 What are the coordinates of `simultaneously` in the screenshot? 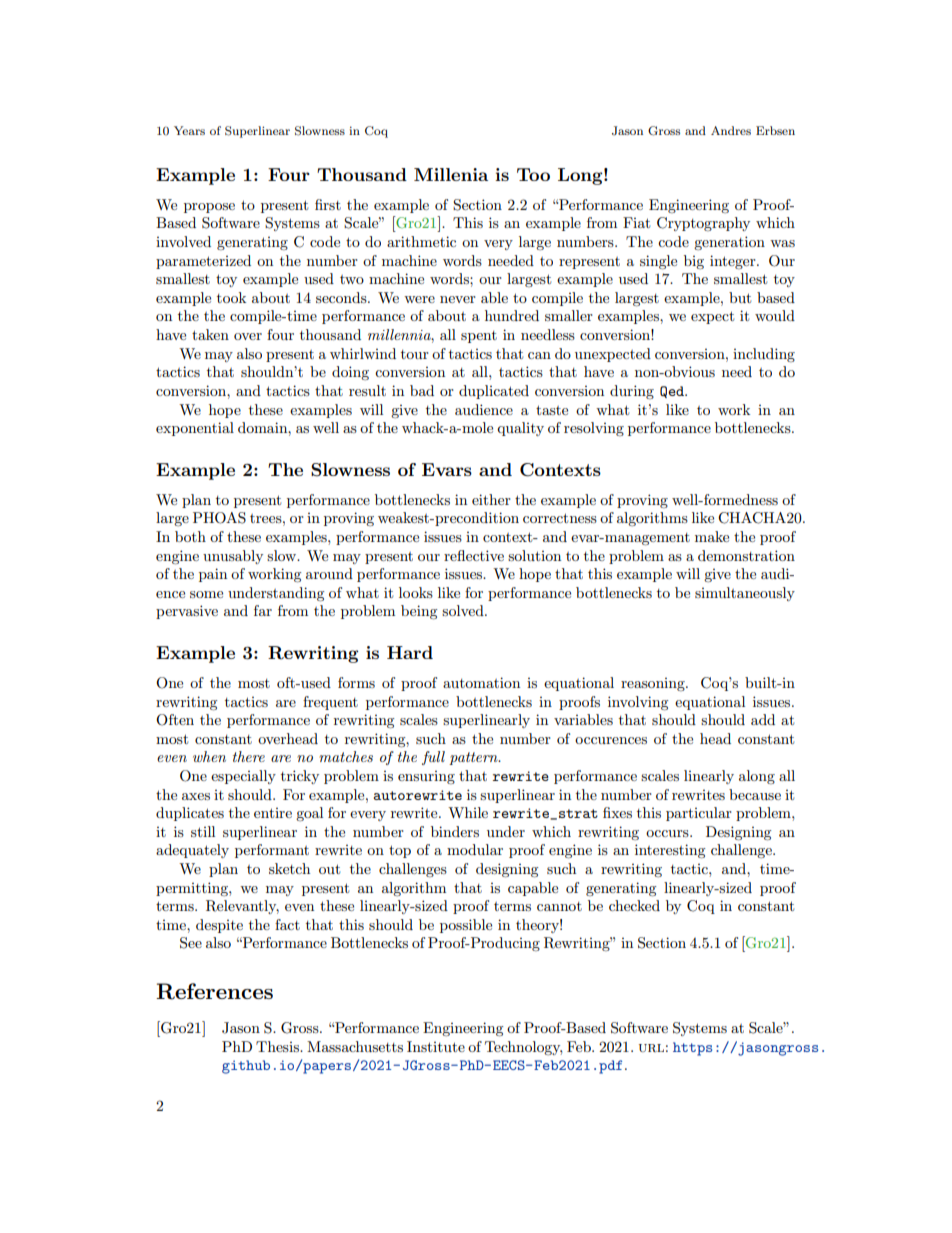 It's located at (745, 594).
